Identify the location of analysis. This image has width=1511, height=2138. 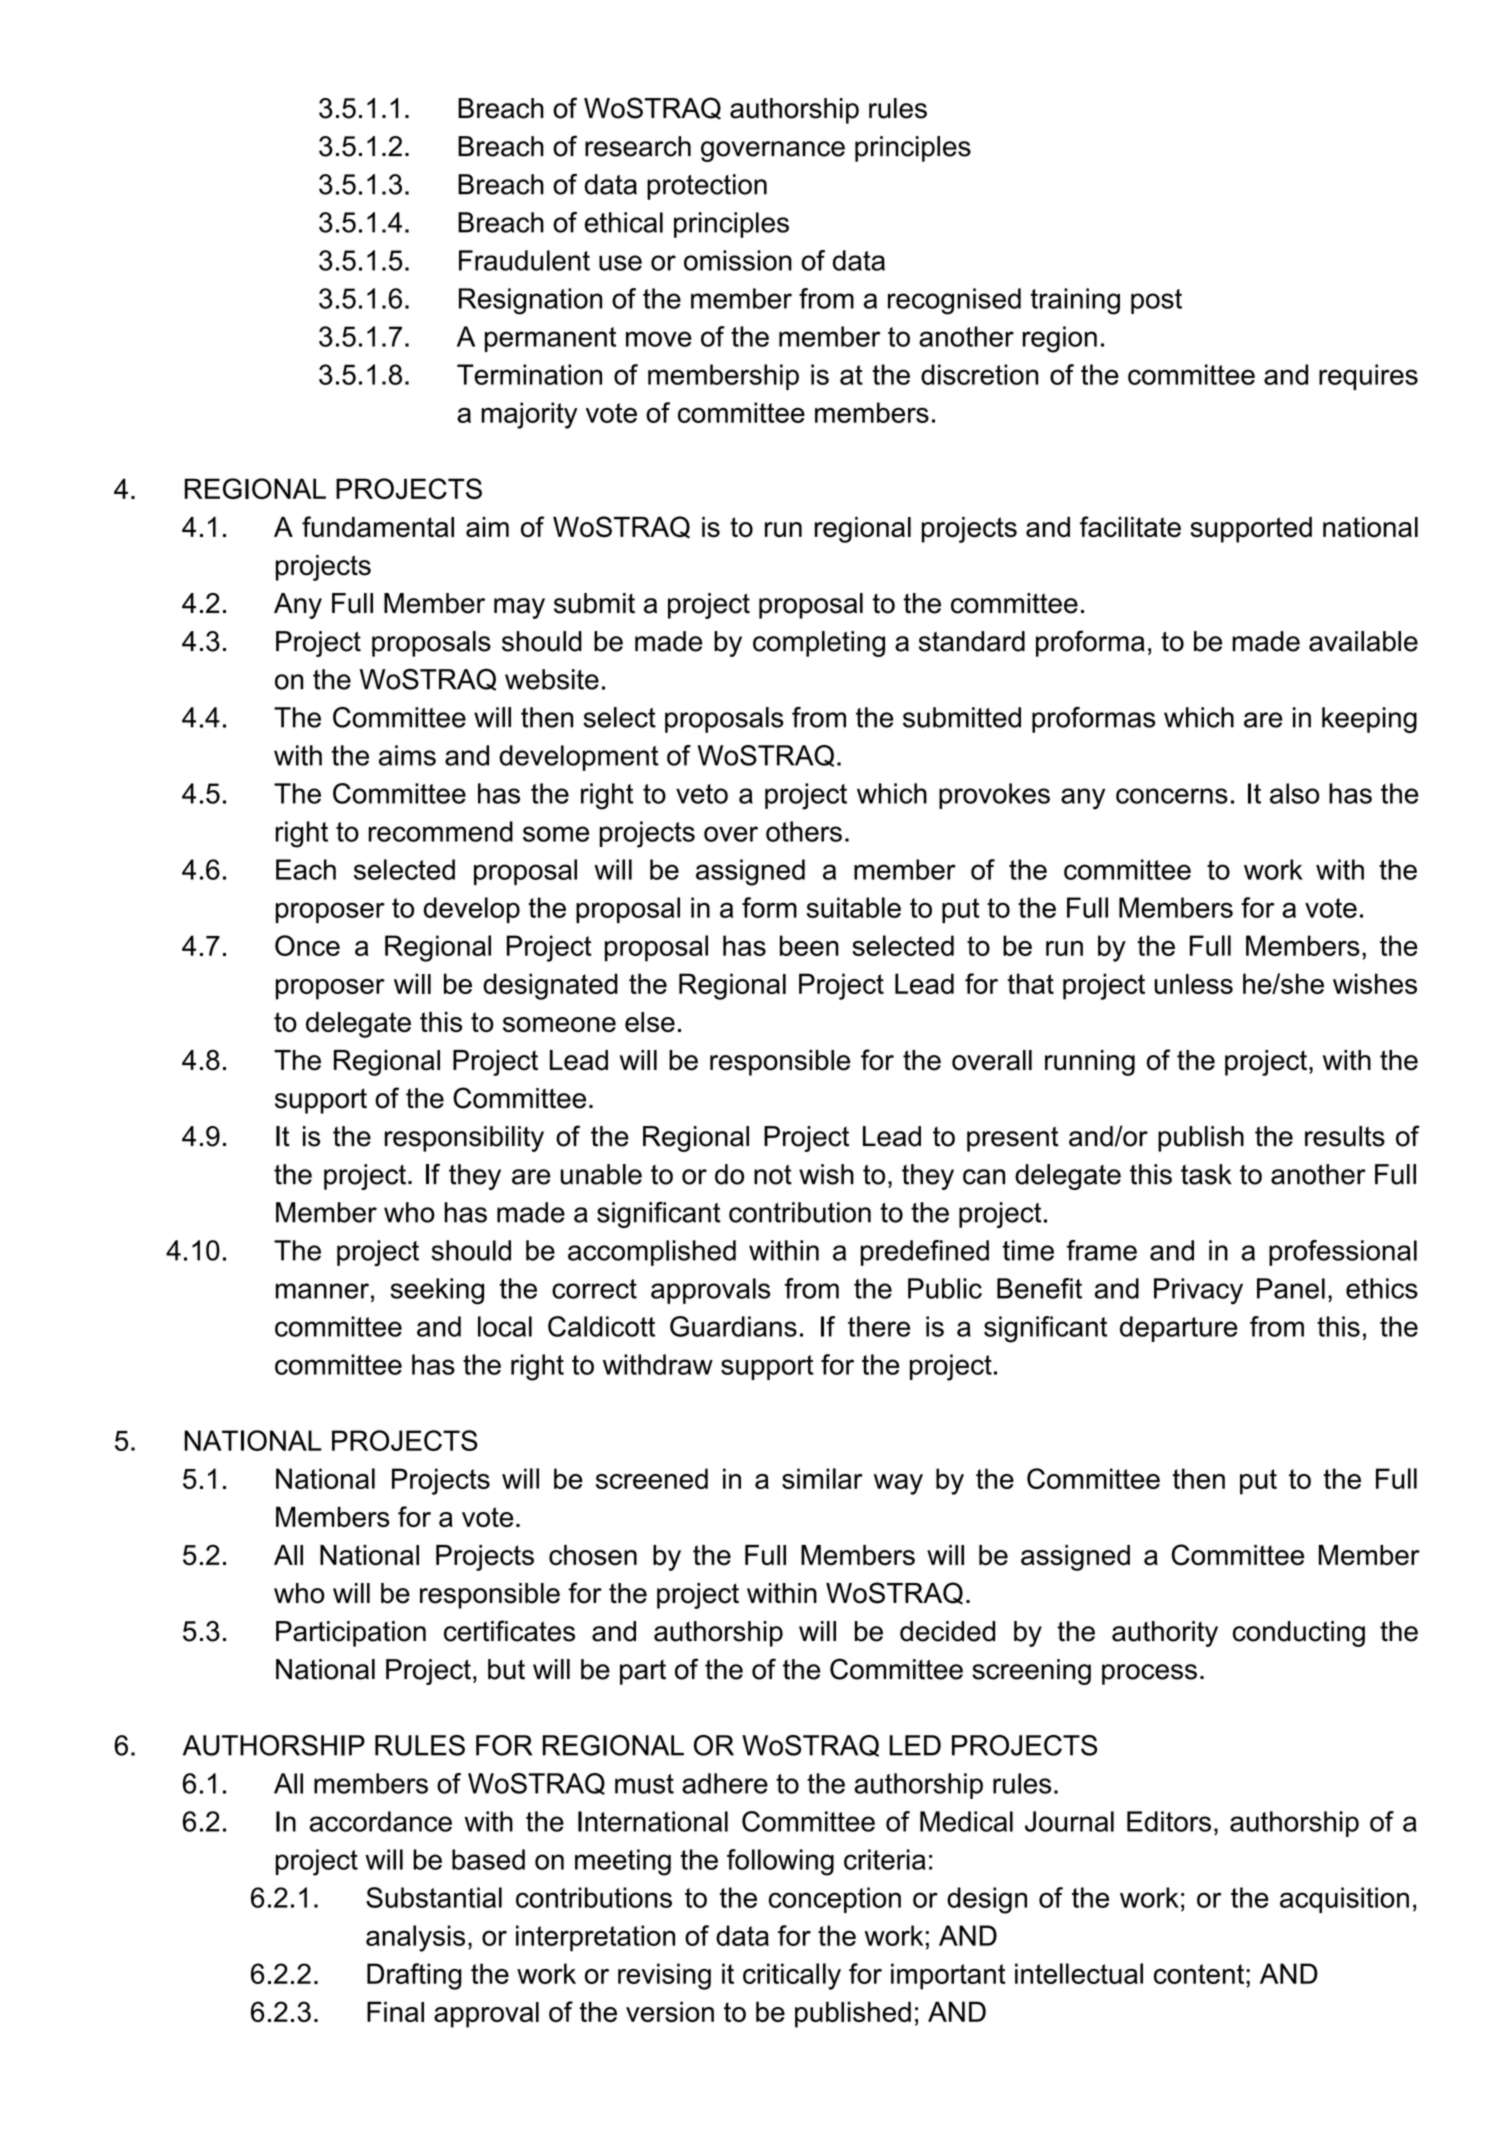
(415, 1938).
